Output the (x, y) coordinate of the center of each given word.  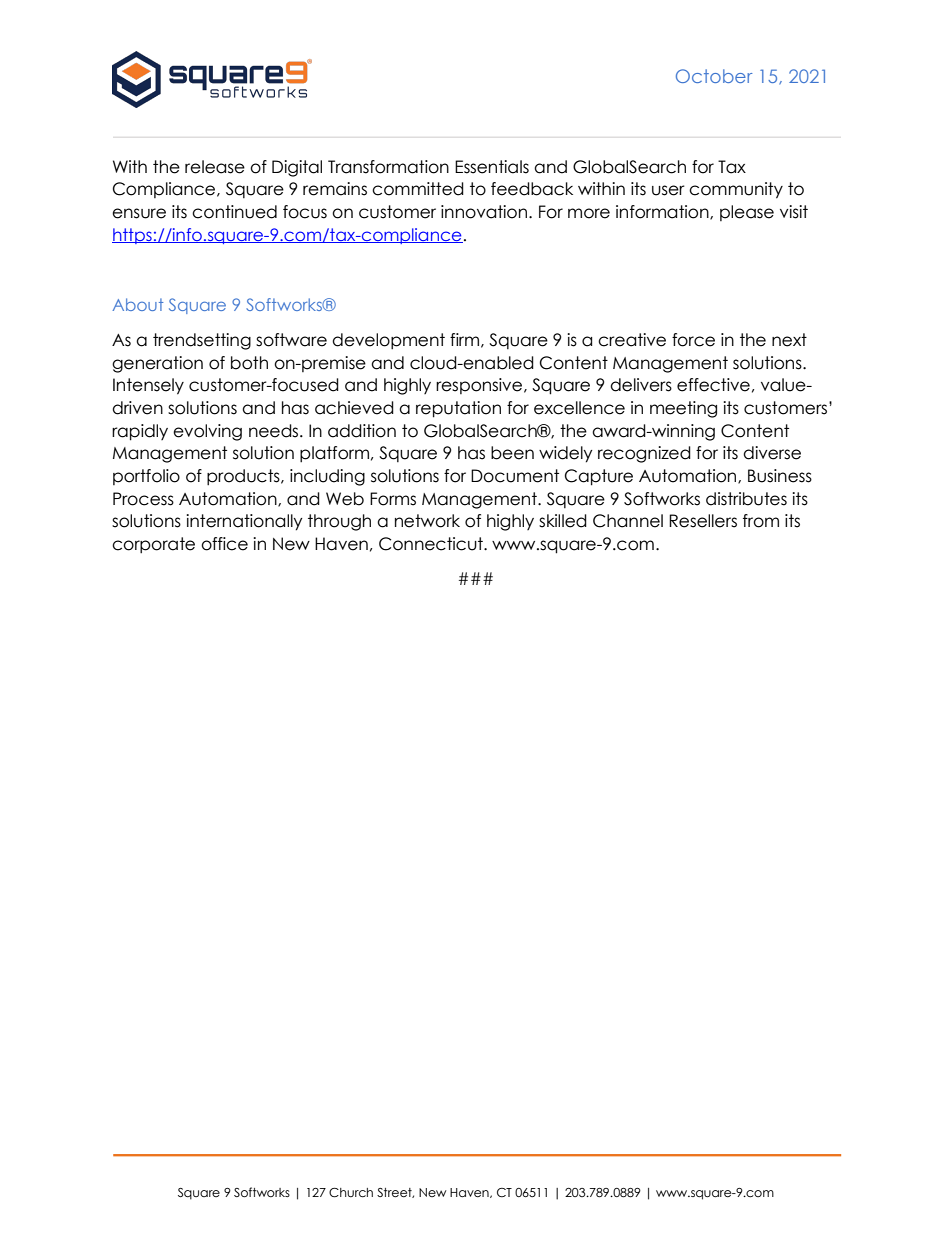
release (215, 167)
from (761, 521)
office (224, 544)
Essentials (492, 167)
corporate (153, 545)
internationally (244, 522)
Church (351, 1193)
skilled (563, 521)
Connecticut (432, 544)
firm (464, 339)
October (714, 76)
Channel (628, 521)
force (693, 340)
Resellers (703, 521)
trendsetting (202, 341)
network (427, 521)
